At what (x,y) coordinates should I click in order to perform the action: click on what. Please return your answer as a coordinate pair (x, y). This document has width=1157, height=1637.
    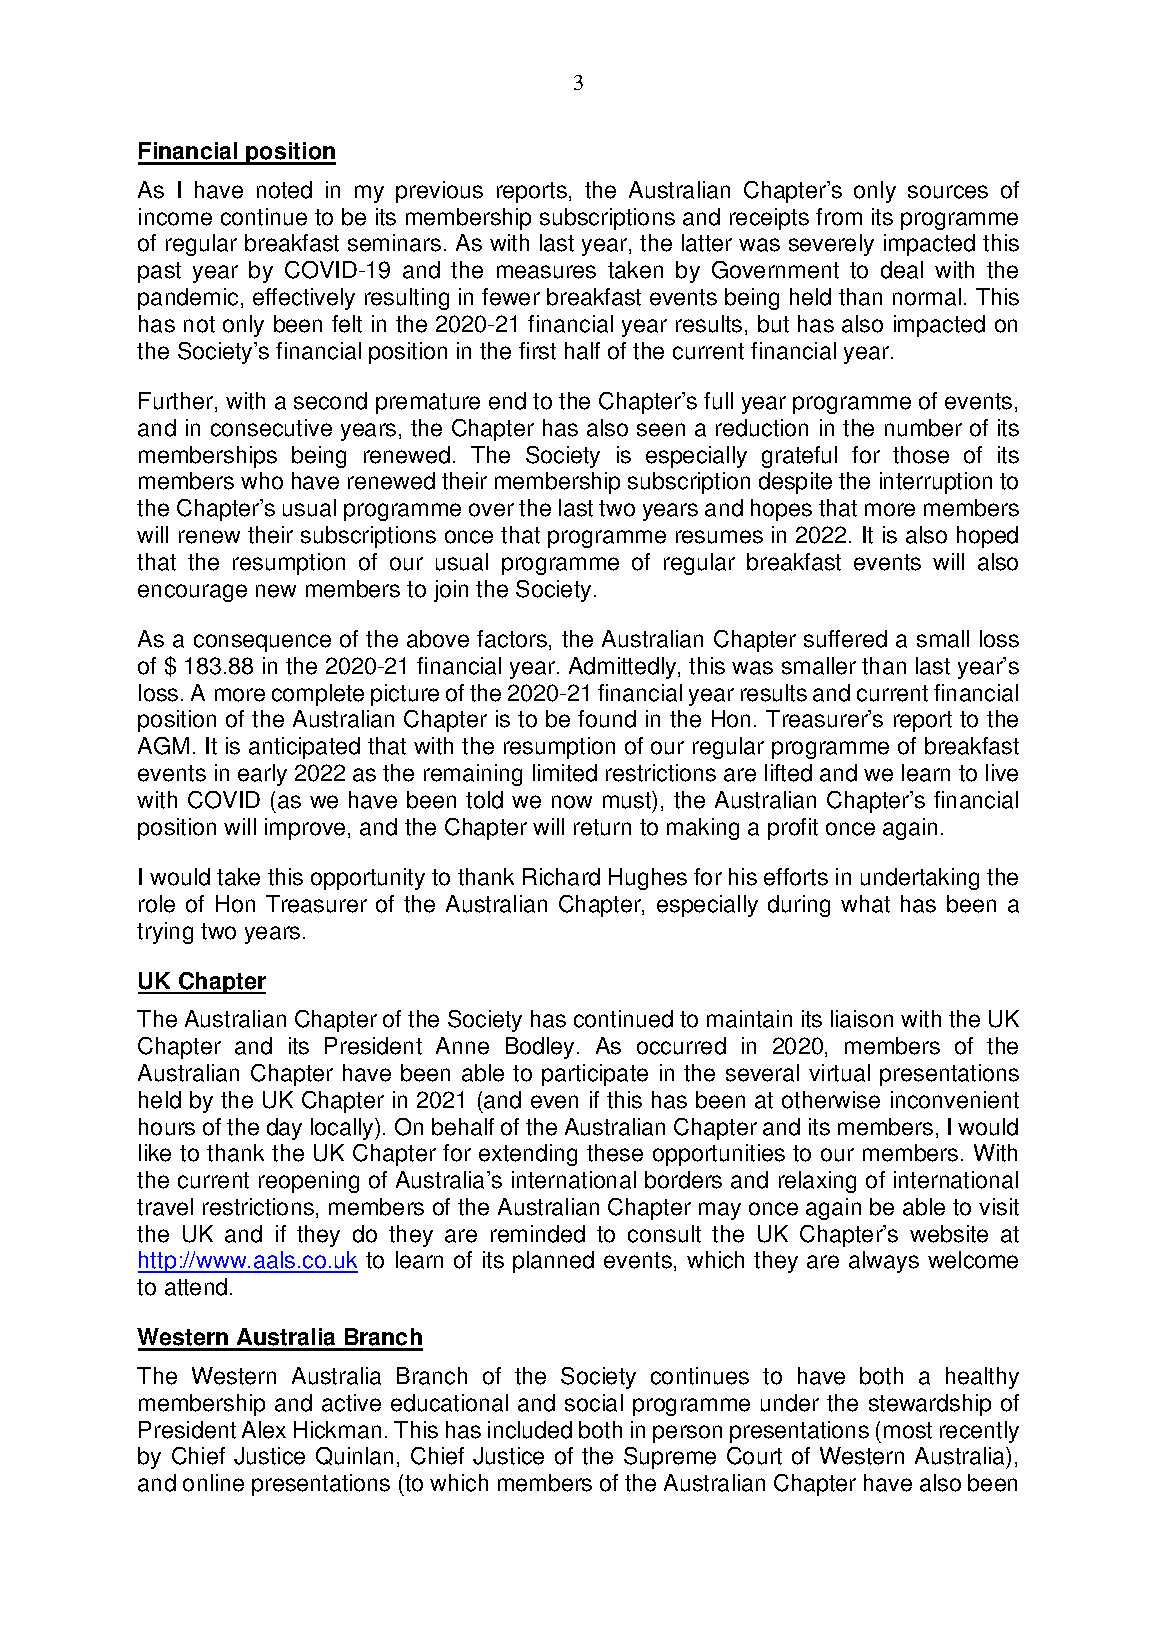
    Looking at the image, I should click on (865, 904).
